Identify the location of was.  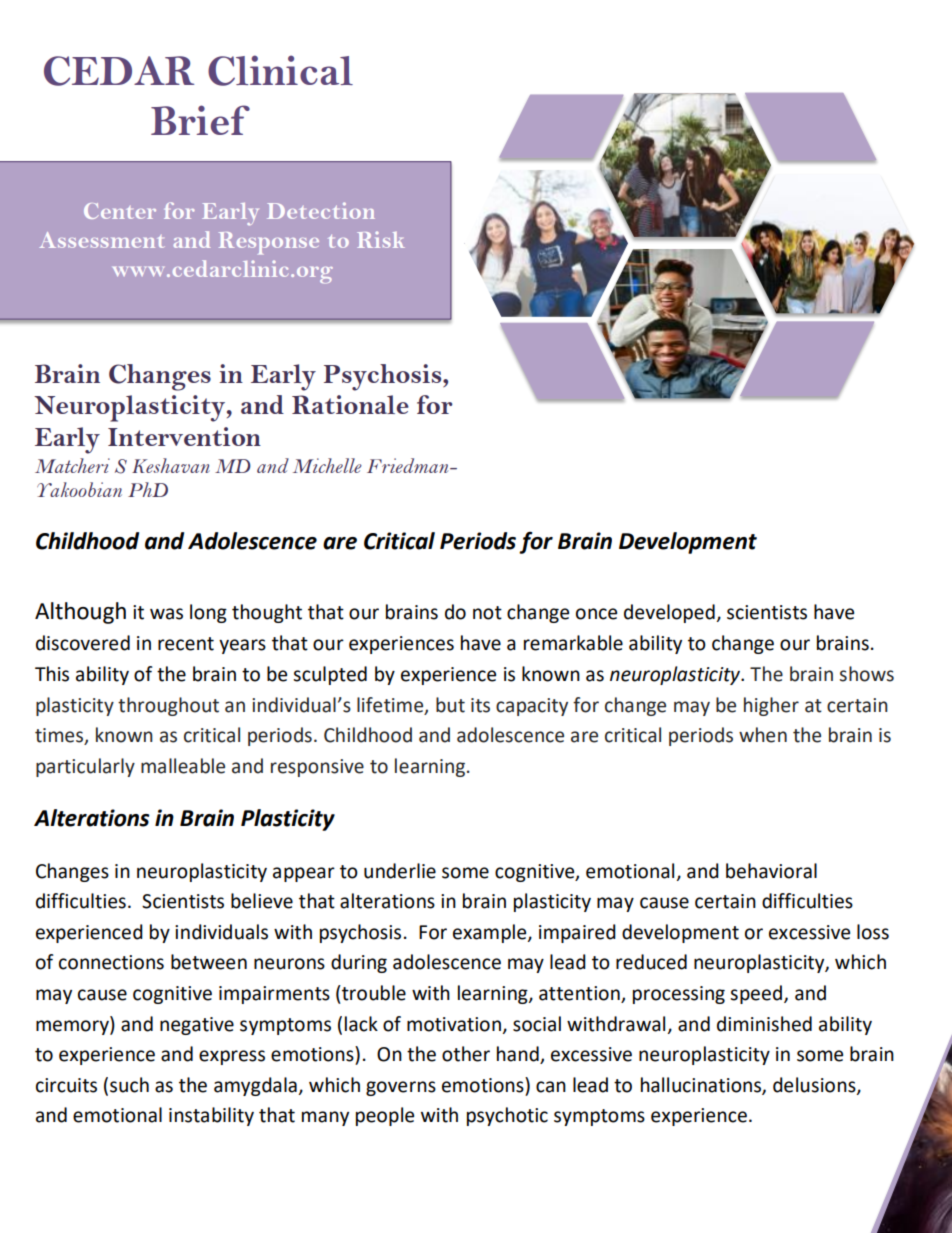
(166, 614).
